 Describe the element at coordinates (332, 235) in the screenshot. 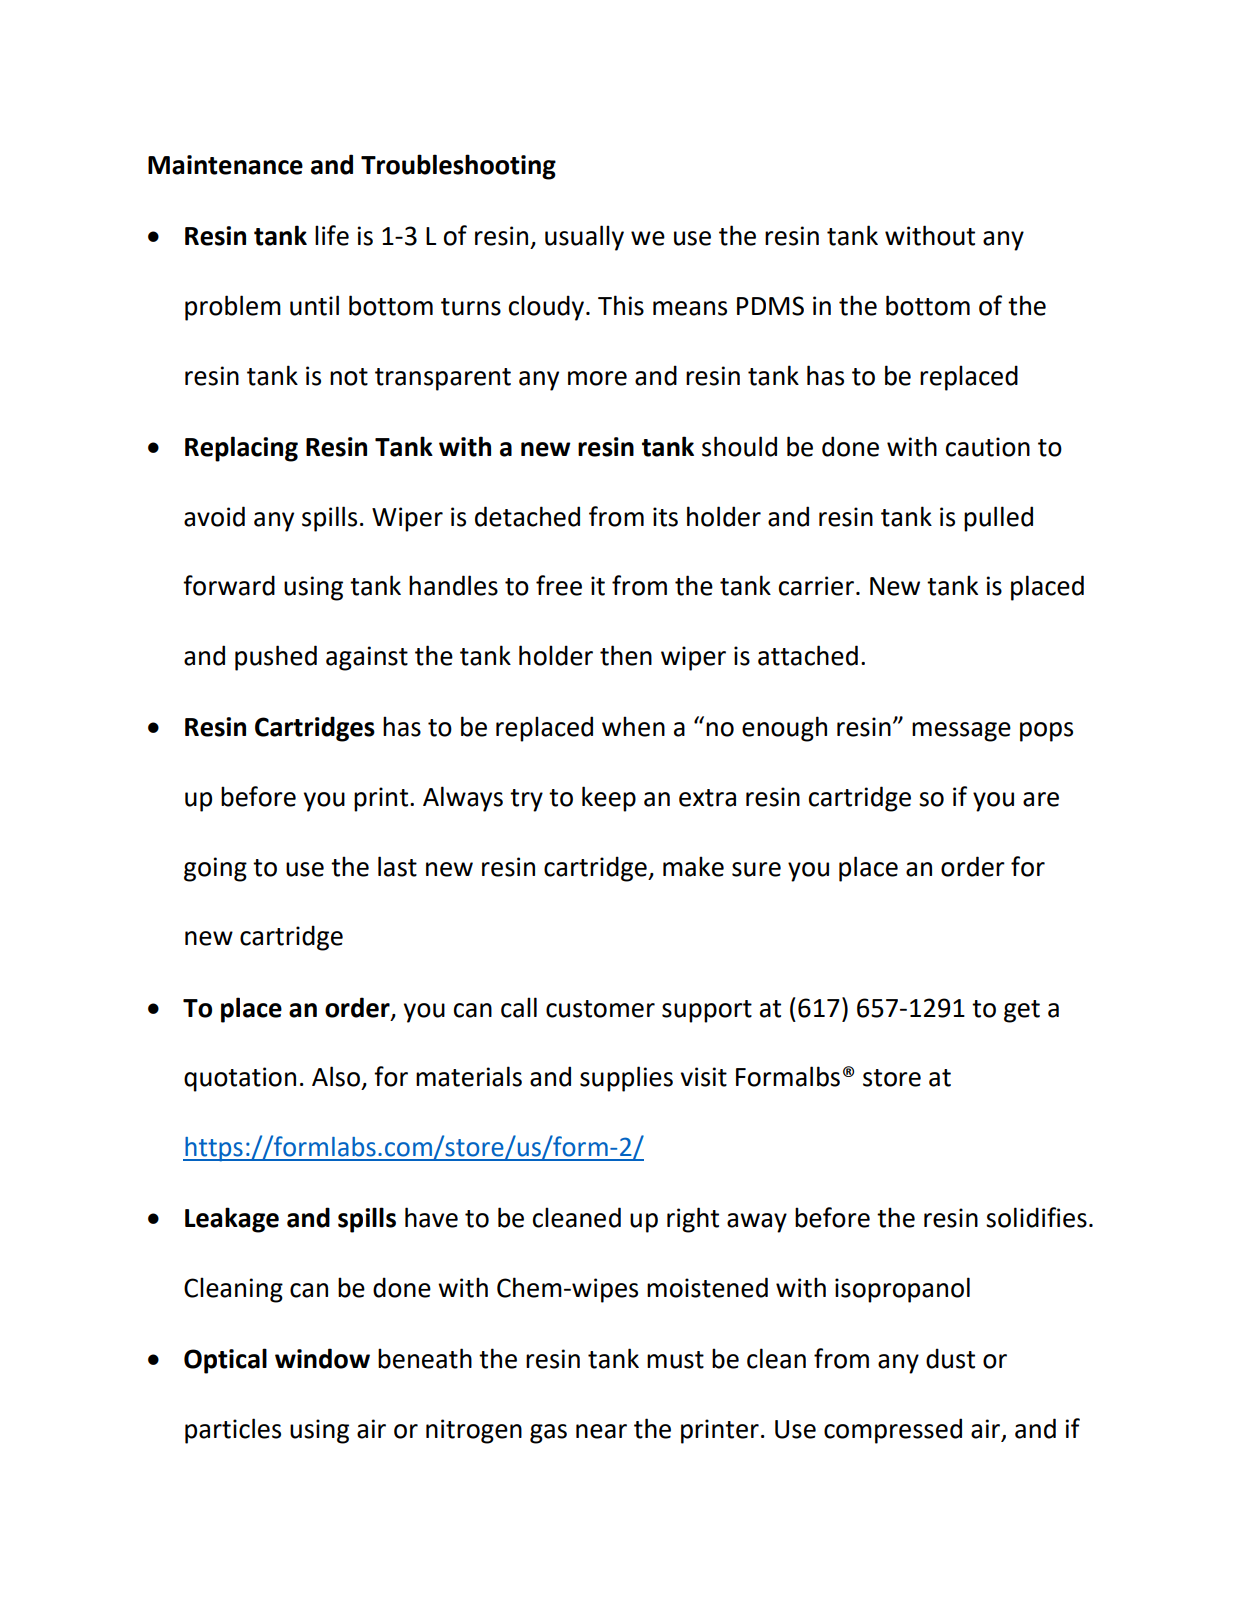

I see `life` at that location.
